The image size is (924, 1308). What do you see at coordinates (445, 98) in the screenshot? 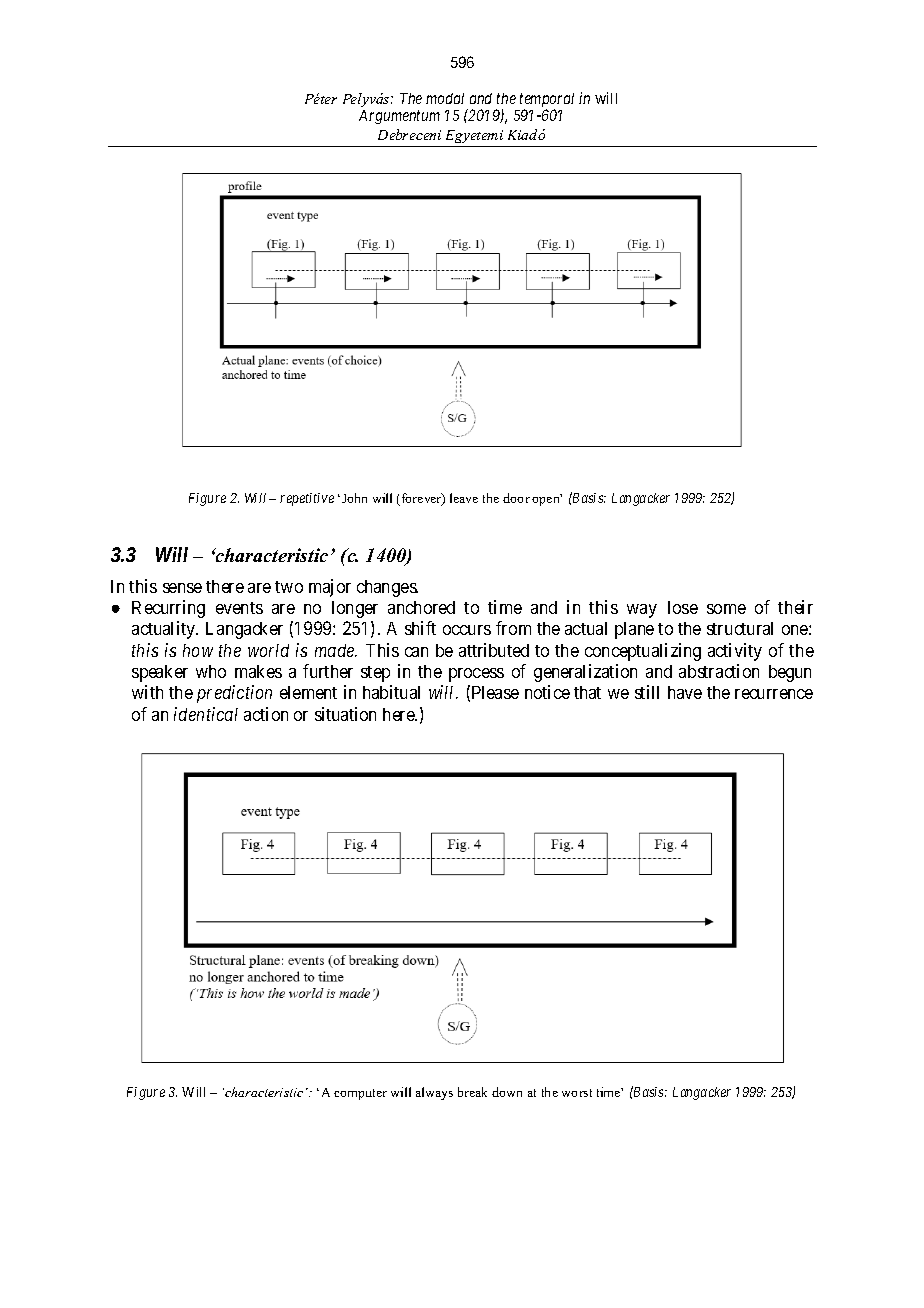
I see `modal` at bounding box center [445, 98].
